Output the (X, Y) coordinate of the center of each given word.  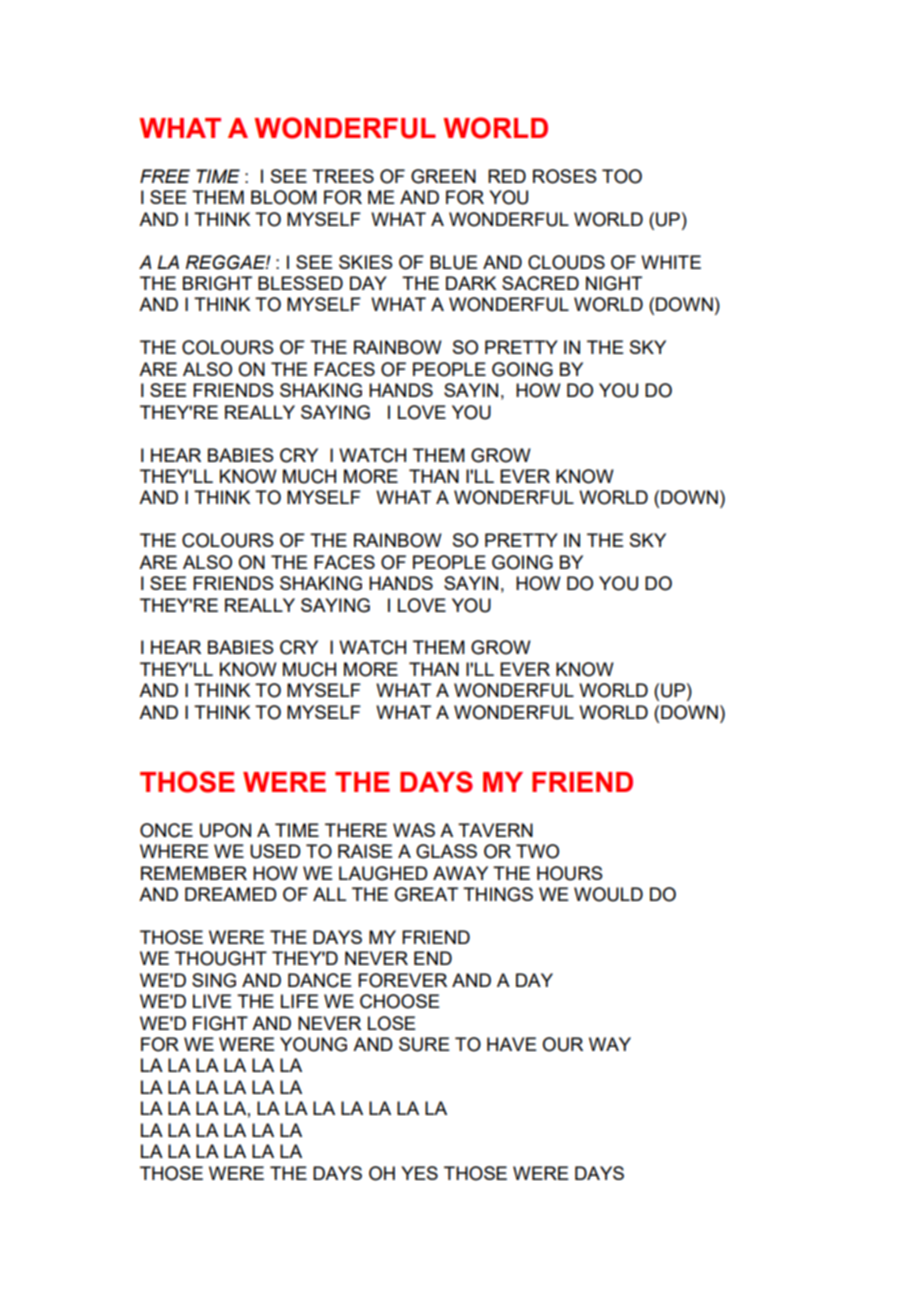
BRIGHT (217, 283)
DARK (471, 283)
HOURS (569, 873)
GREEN (443, 176)
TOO (622, 176)
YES (419, 1173)
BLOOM (284, 197)
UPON (225, 830)
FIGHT (220, 1023)
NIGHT (614, 283)
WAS (414, 830)
